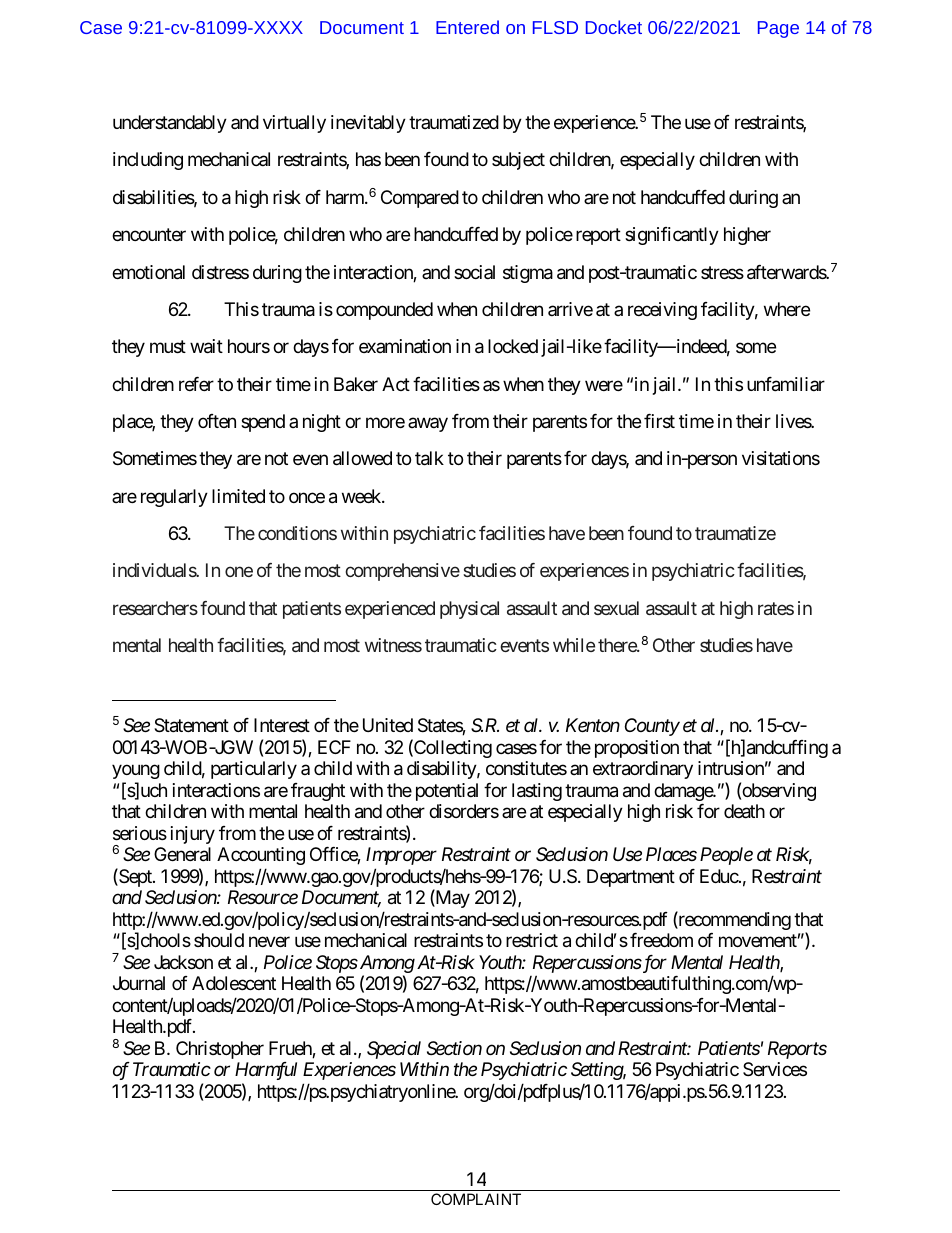  What do you see at coordinates (726, 856) in the document?
I see `People` at bounding box center [726, 856].
